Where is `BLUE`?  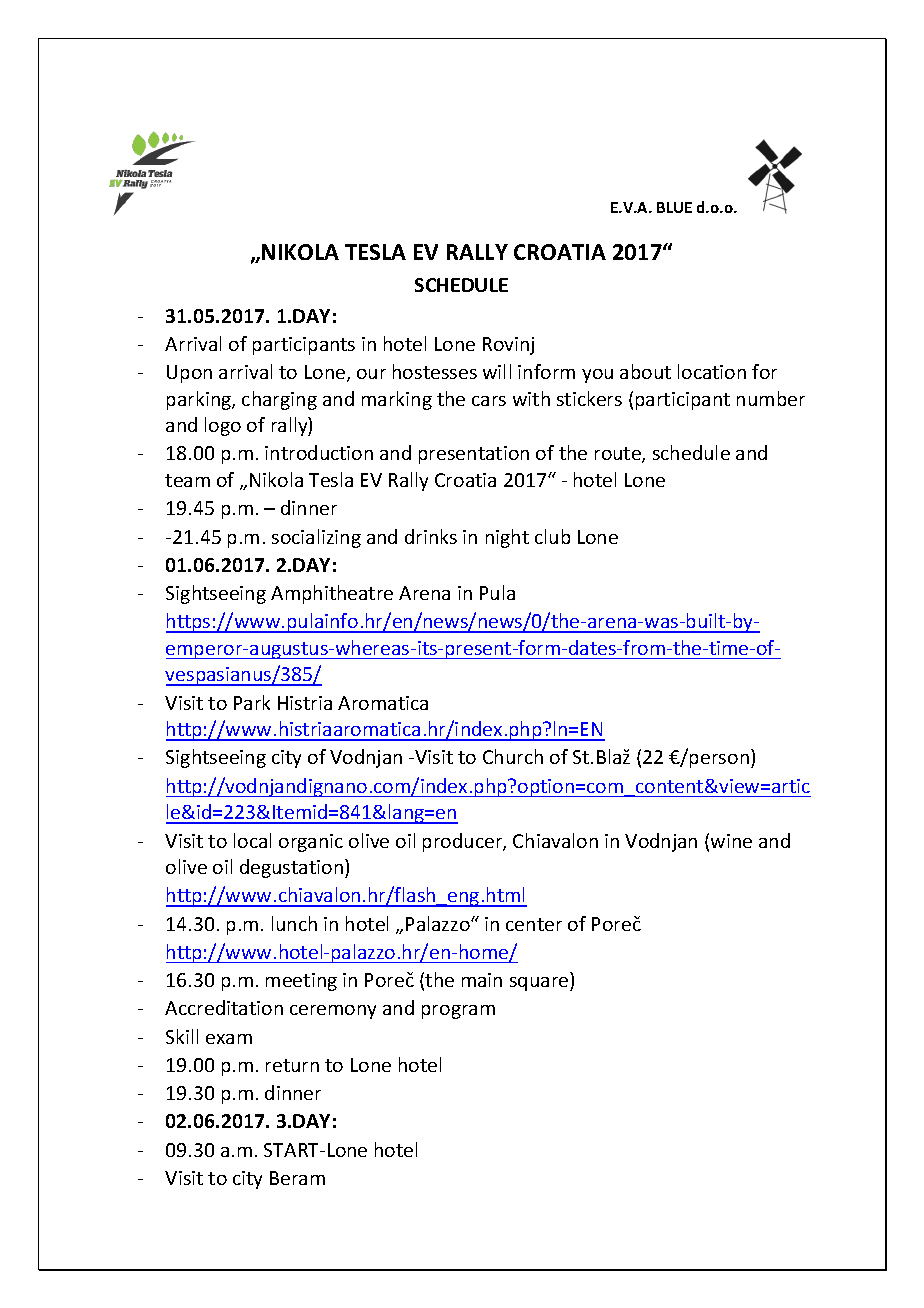
BLUE is located at coordinates (674, 207).
